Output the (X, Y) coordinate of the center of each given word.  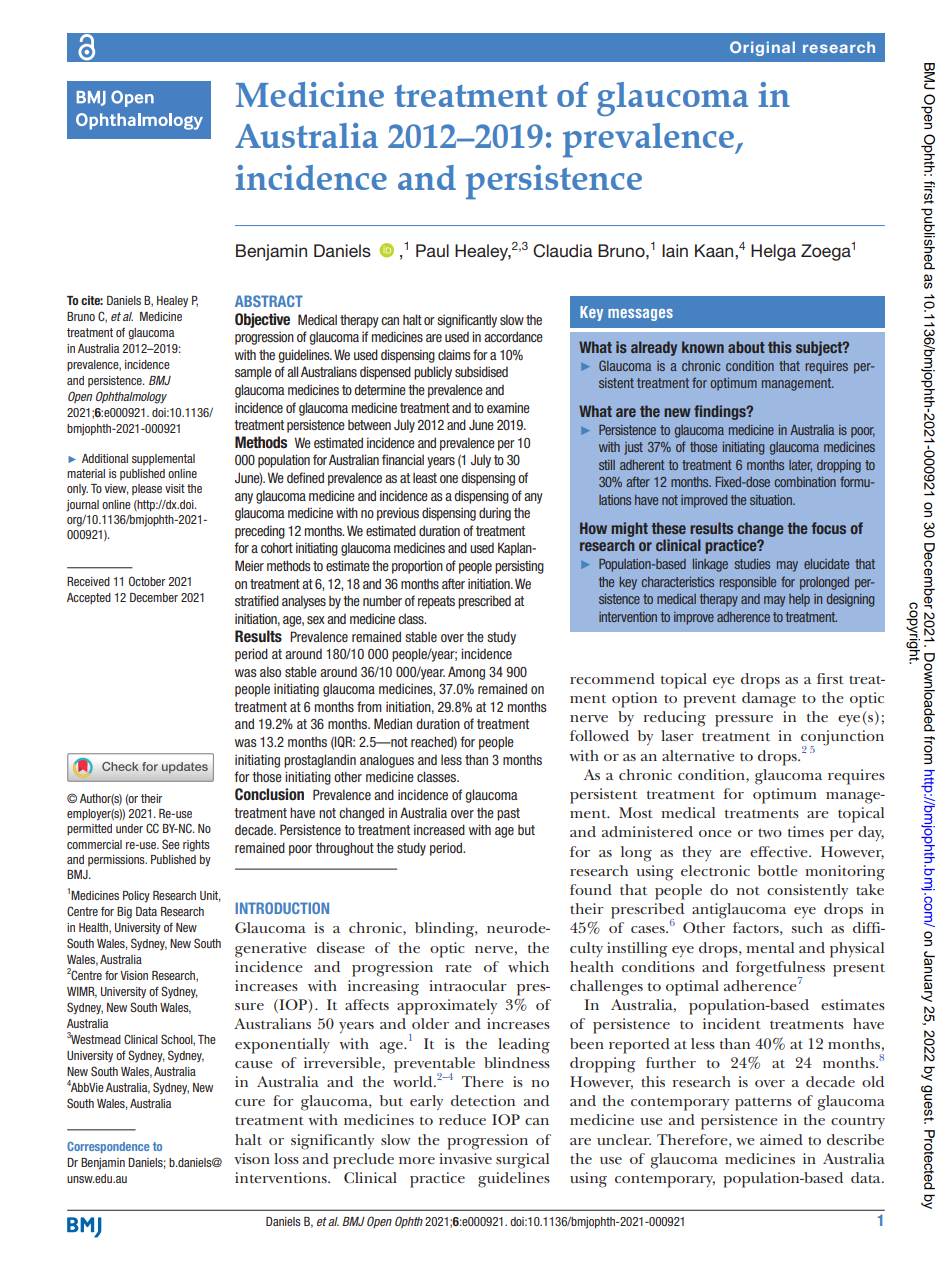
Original (762, 48)
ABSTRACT (269, 301)
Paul (432, 250)
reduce (462, 1119)
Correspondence (108, 1147)
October (147, 581)
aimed (781, 1139)
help (799, 600)
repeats (436, 602)
